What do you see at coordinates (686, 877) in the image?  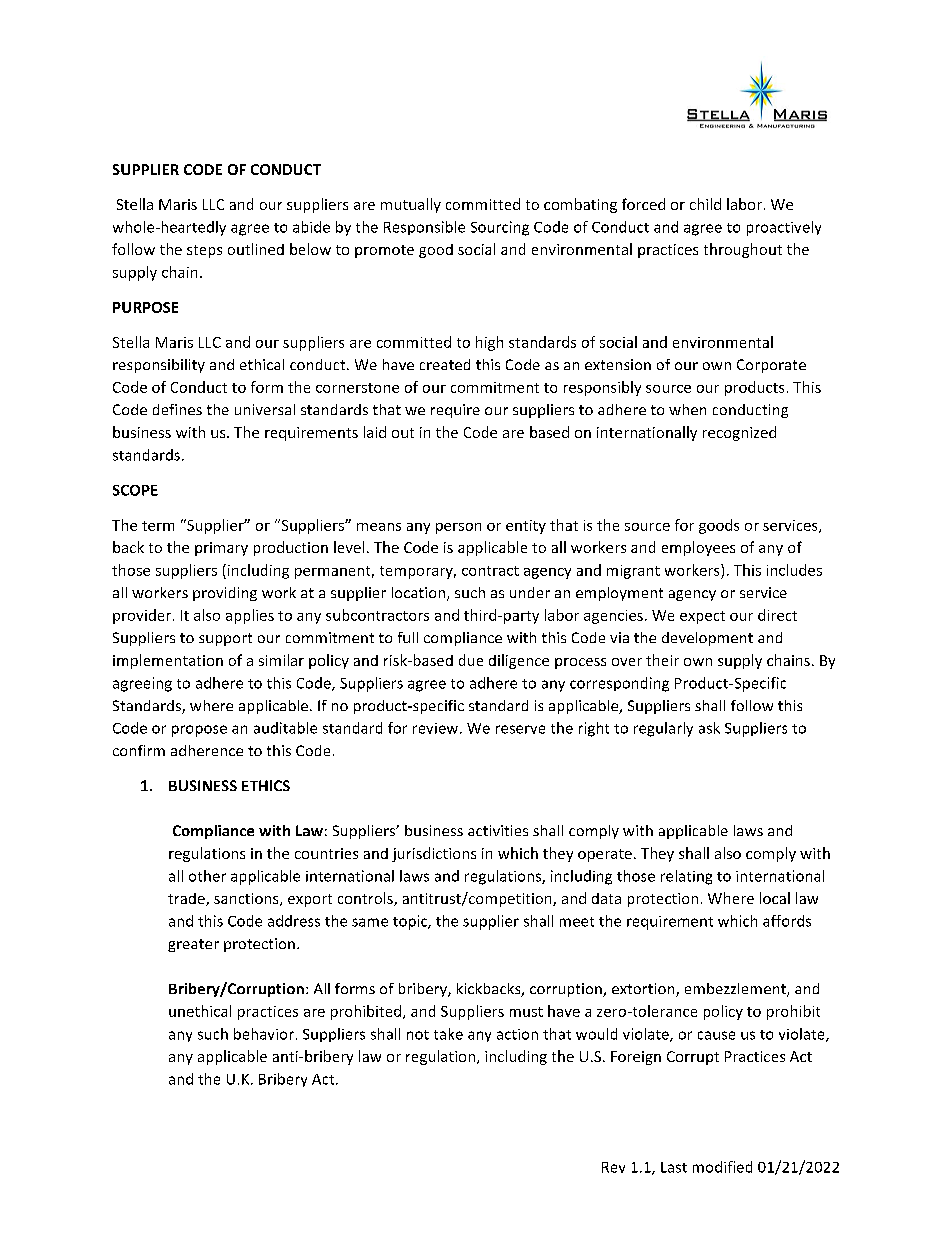 I see `relating` at bounding box center [686, 877].
